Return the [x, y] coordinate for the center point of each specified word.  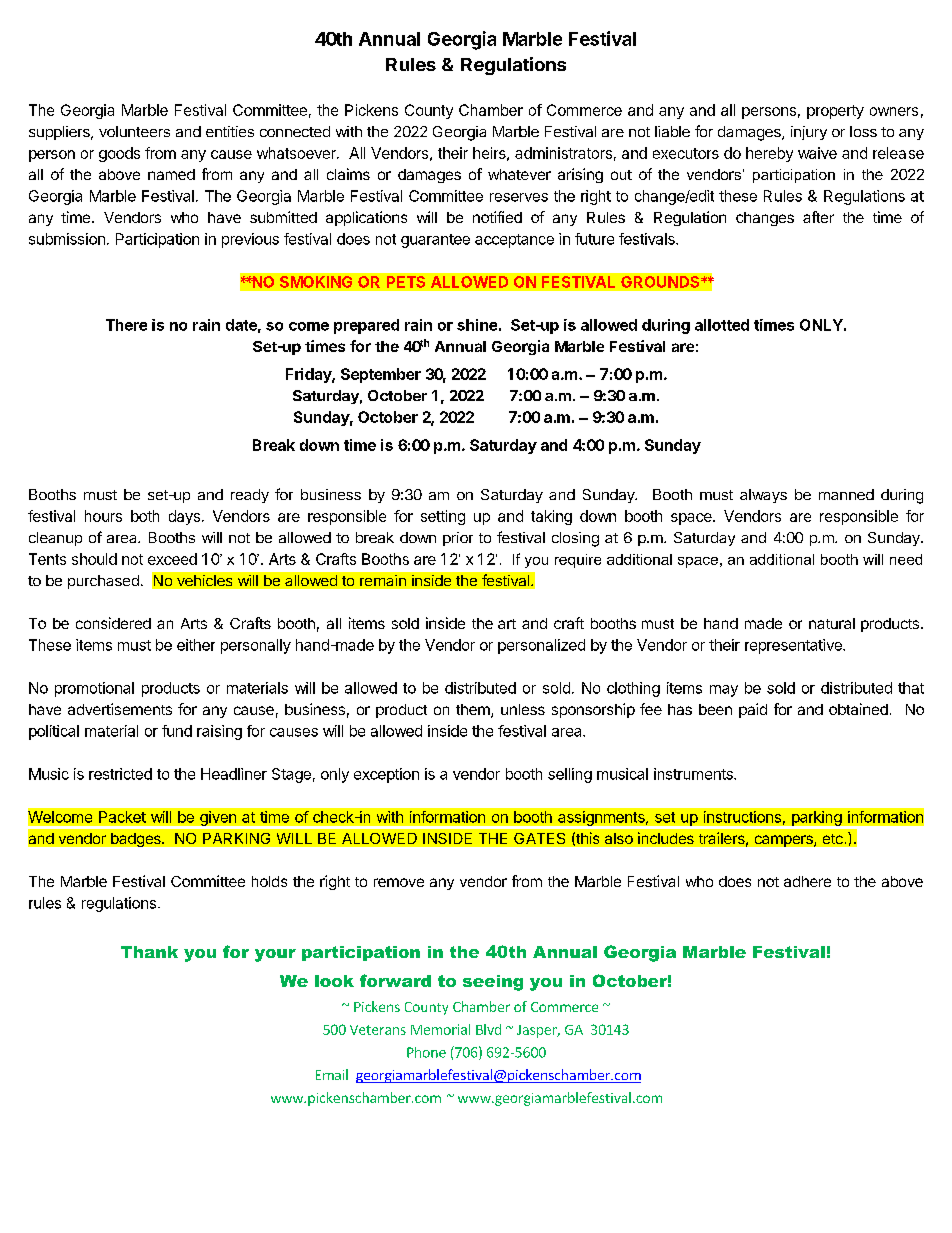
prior [458, 539]
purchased [103, 582]
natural [832, 623]
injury [809, 133]
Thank [149, 952]
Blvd [488, 1029]
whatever [519, 174]
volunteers [134, 131]
